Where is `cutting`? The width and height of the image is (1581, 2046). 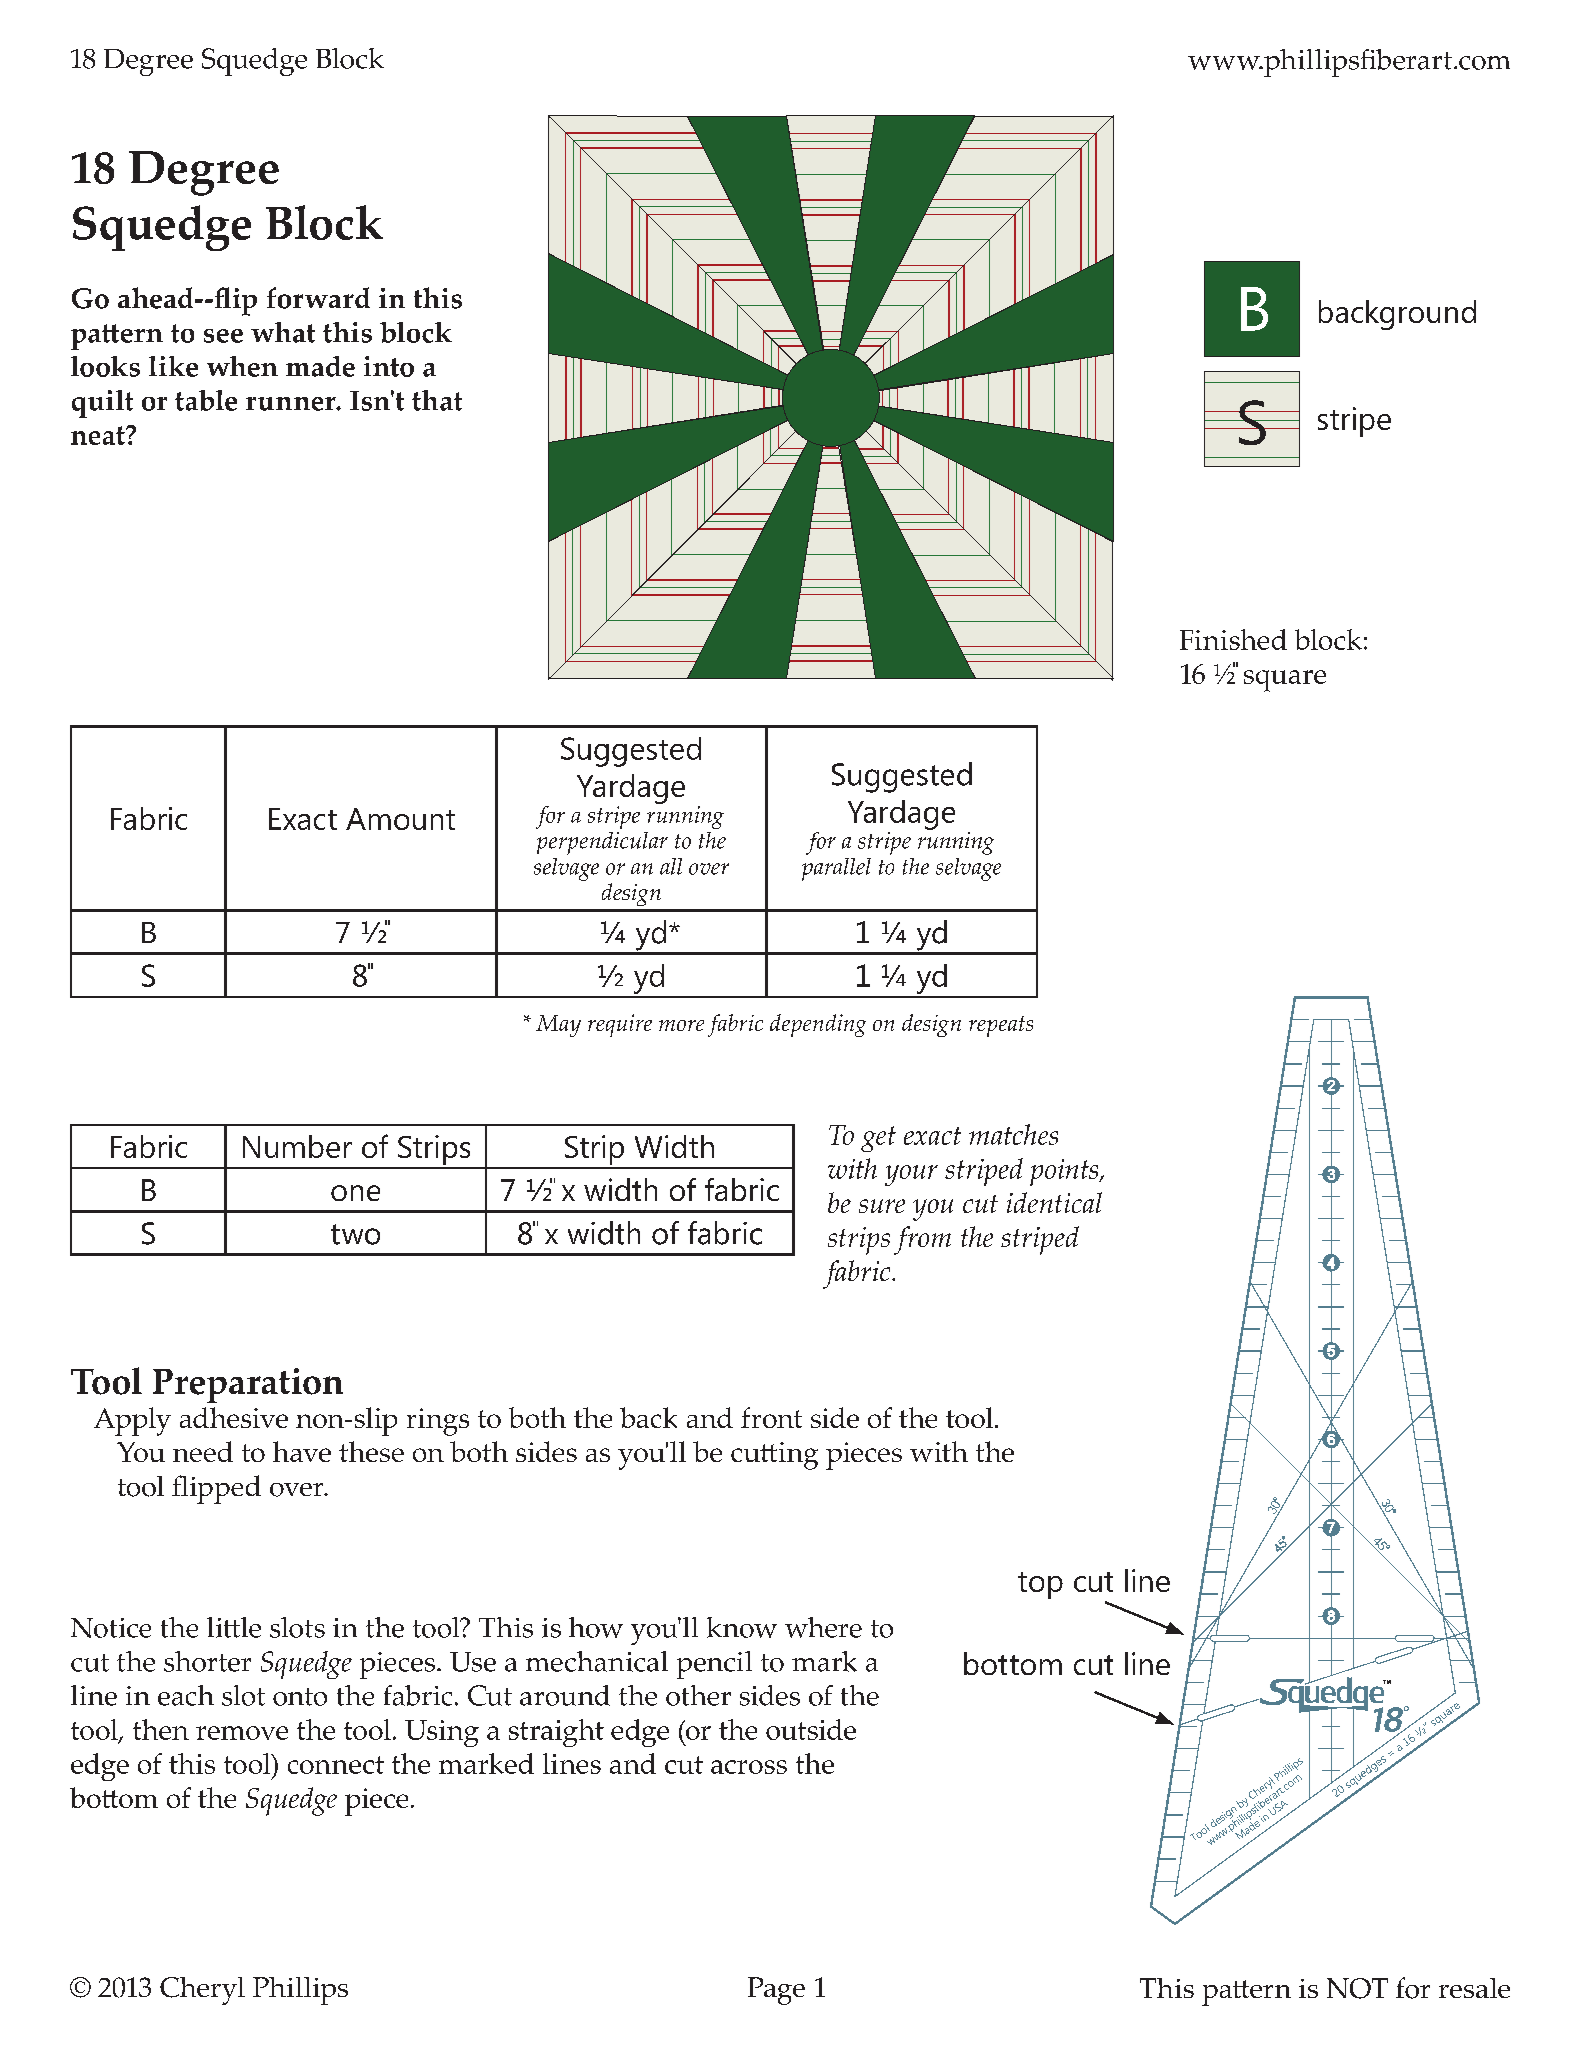 cutting is located at coordinates (774, 1456).
